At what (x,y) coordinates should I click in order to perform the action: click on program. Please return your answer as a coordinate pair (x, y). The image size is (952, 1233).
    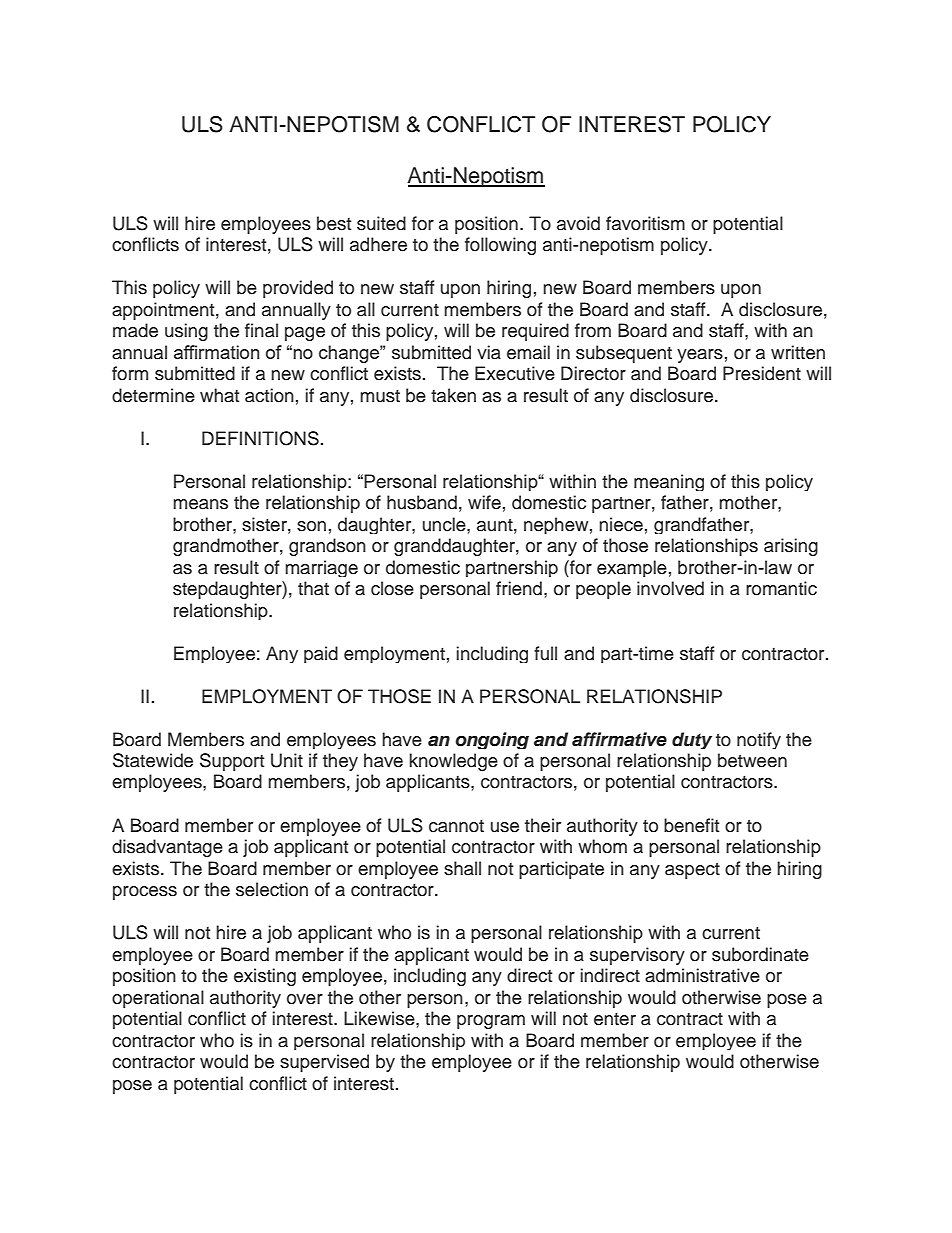
    Looking at the image, I should click on (491, 1022).
